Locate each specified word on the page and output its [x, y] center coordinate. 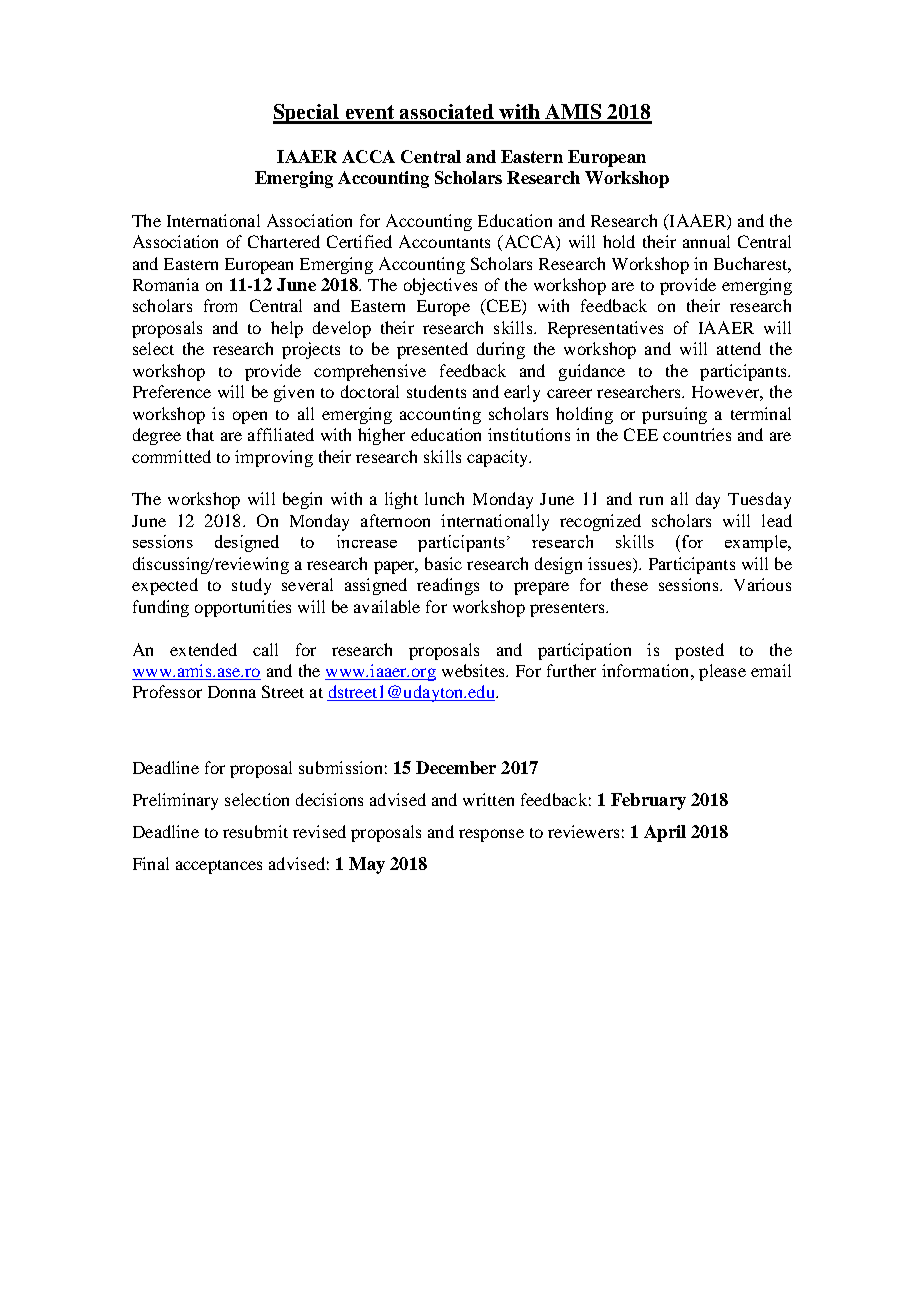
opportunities [243, 608]
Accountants [444, 241]
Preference [172, 391]
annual [706, 241]
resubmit [255, 831]
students [436, 391]
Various [762, 584]
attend [739, 348]
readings [448, 586]
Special [307, 114]
